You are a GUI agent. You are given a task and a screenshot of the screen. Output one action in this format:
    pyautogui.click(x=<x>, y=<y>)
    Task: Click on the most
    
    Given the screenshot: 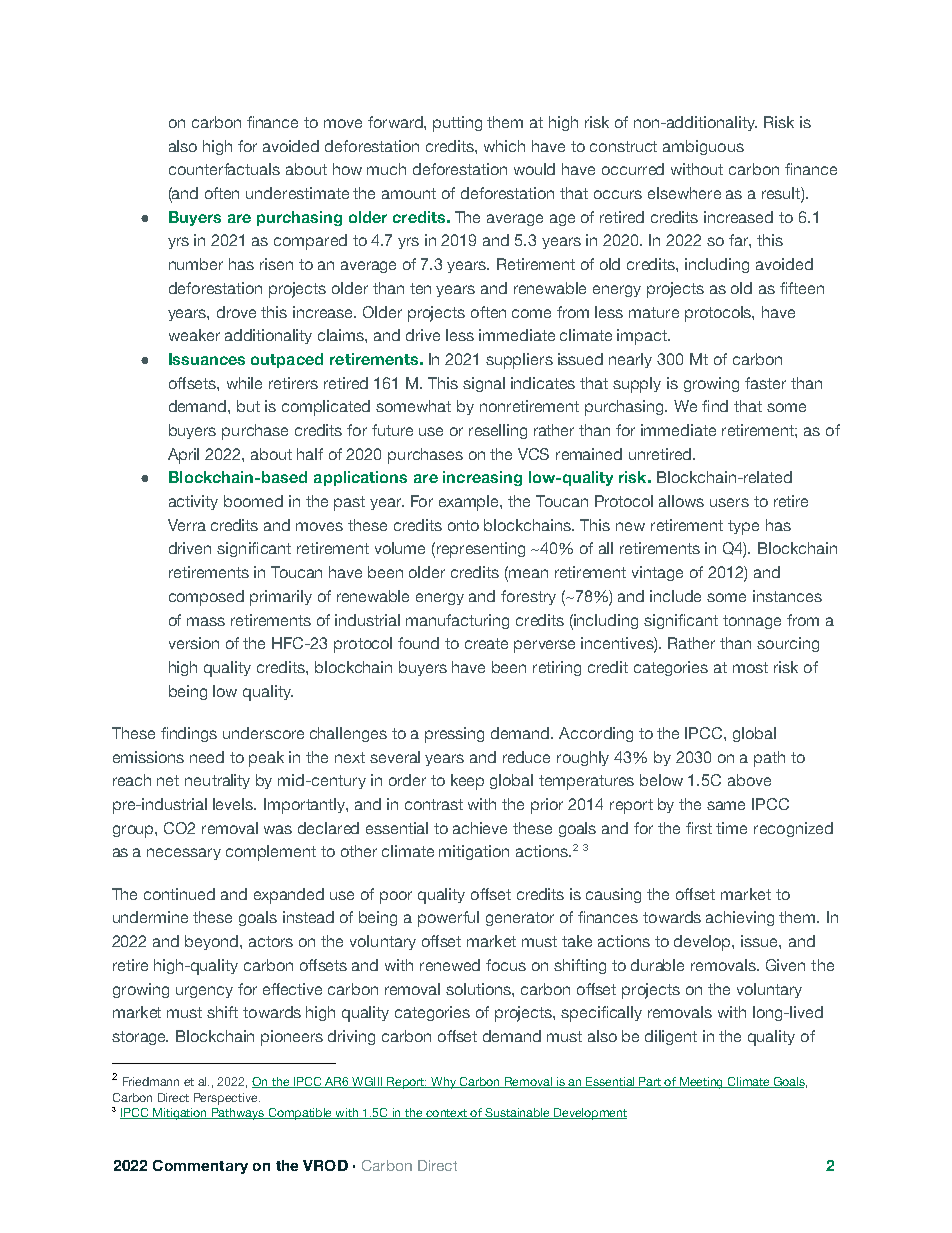 What is the action you would take?
    pyautogui.click(x=750, y=667)
